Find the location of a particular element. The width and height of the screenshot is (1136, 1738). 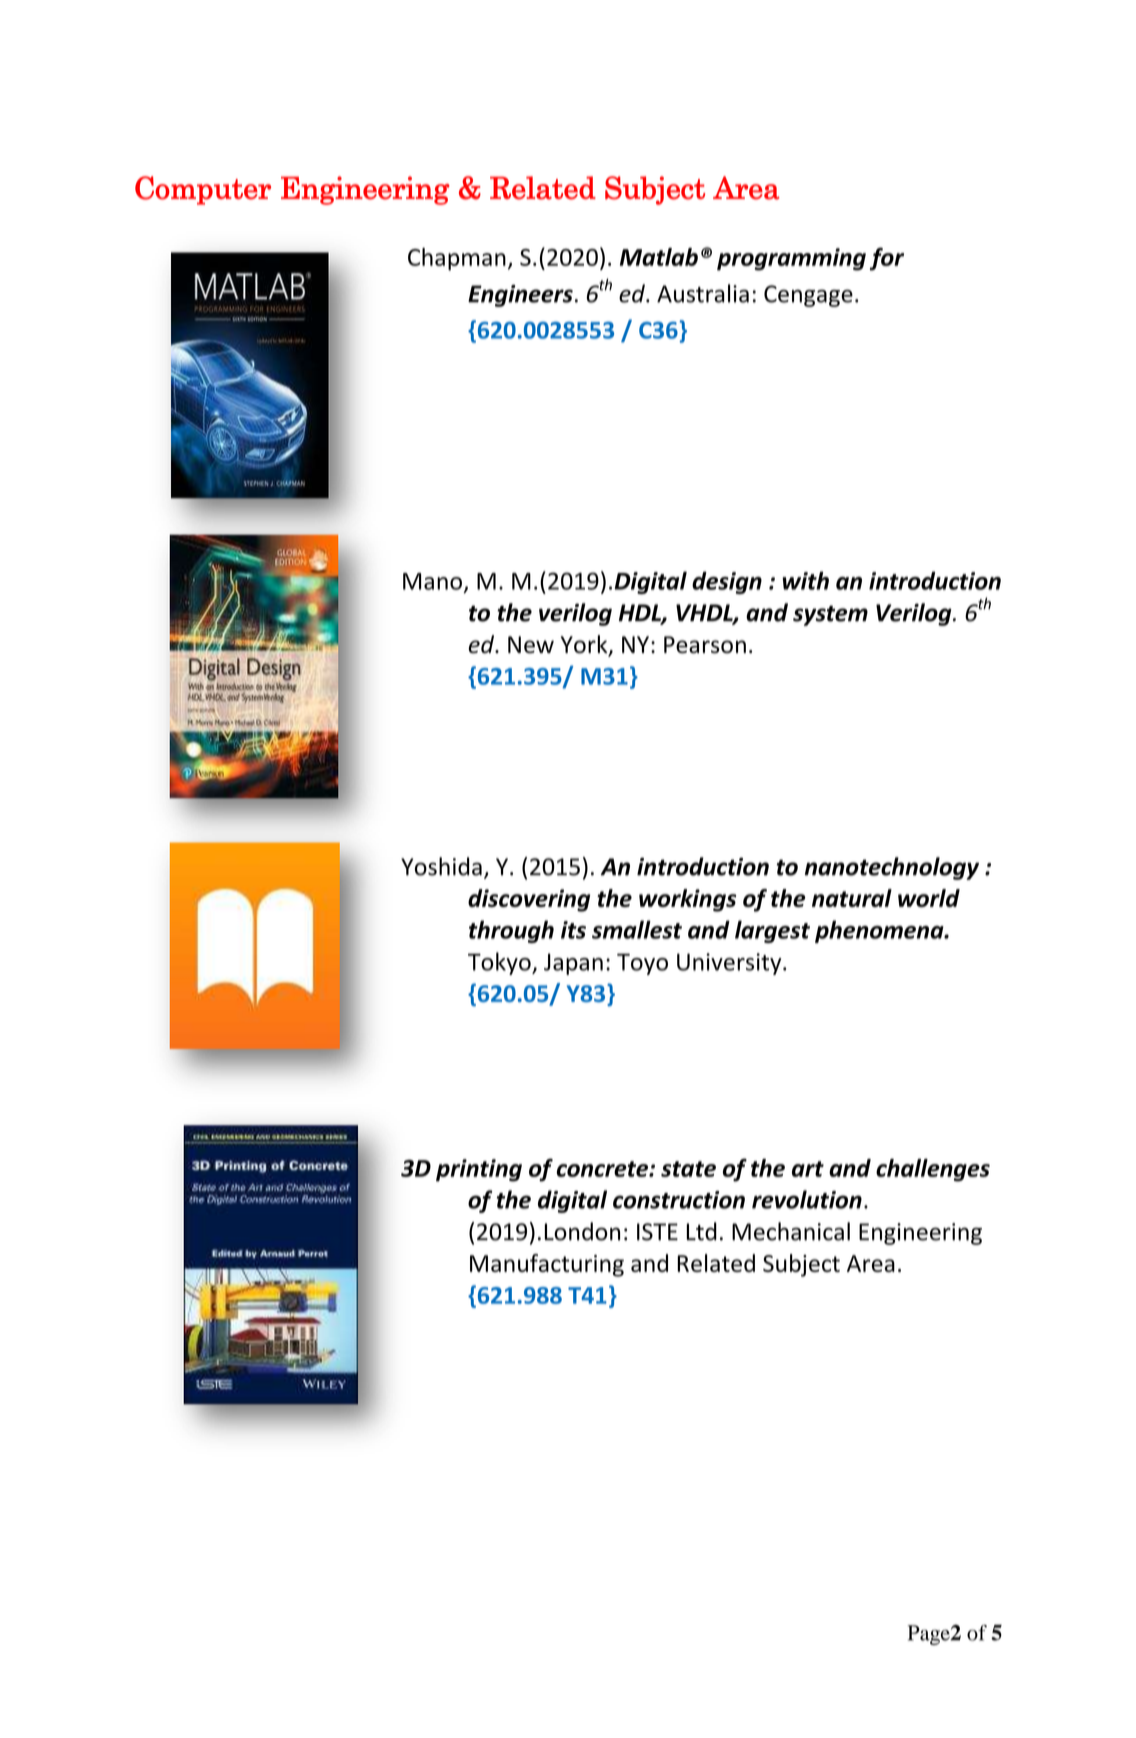

with is located at coordinates (805, 580).
